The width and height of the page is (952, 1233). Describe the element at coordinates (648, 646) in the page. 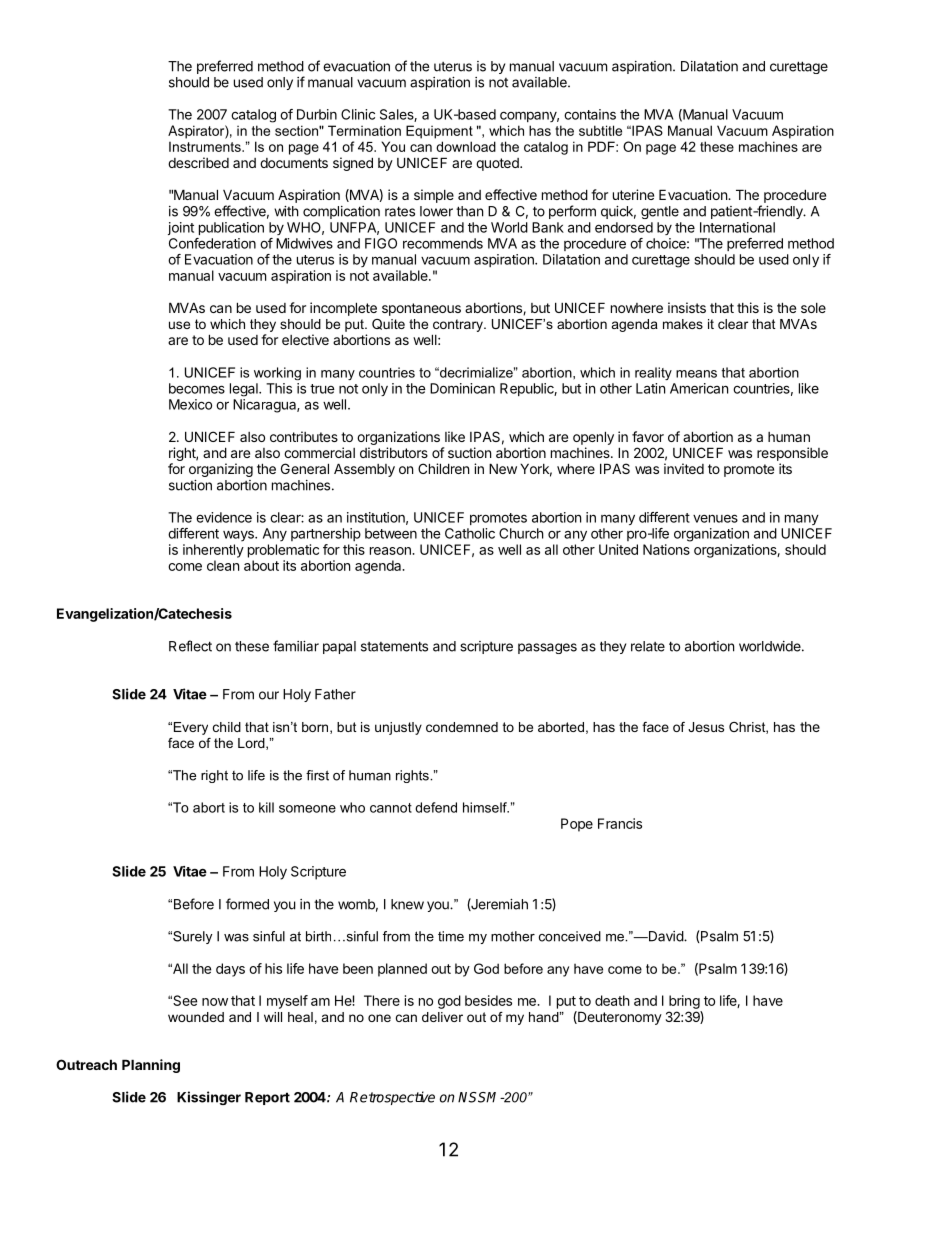

I see `relate` at that location.
